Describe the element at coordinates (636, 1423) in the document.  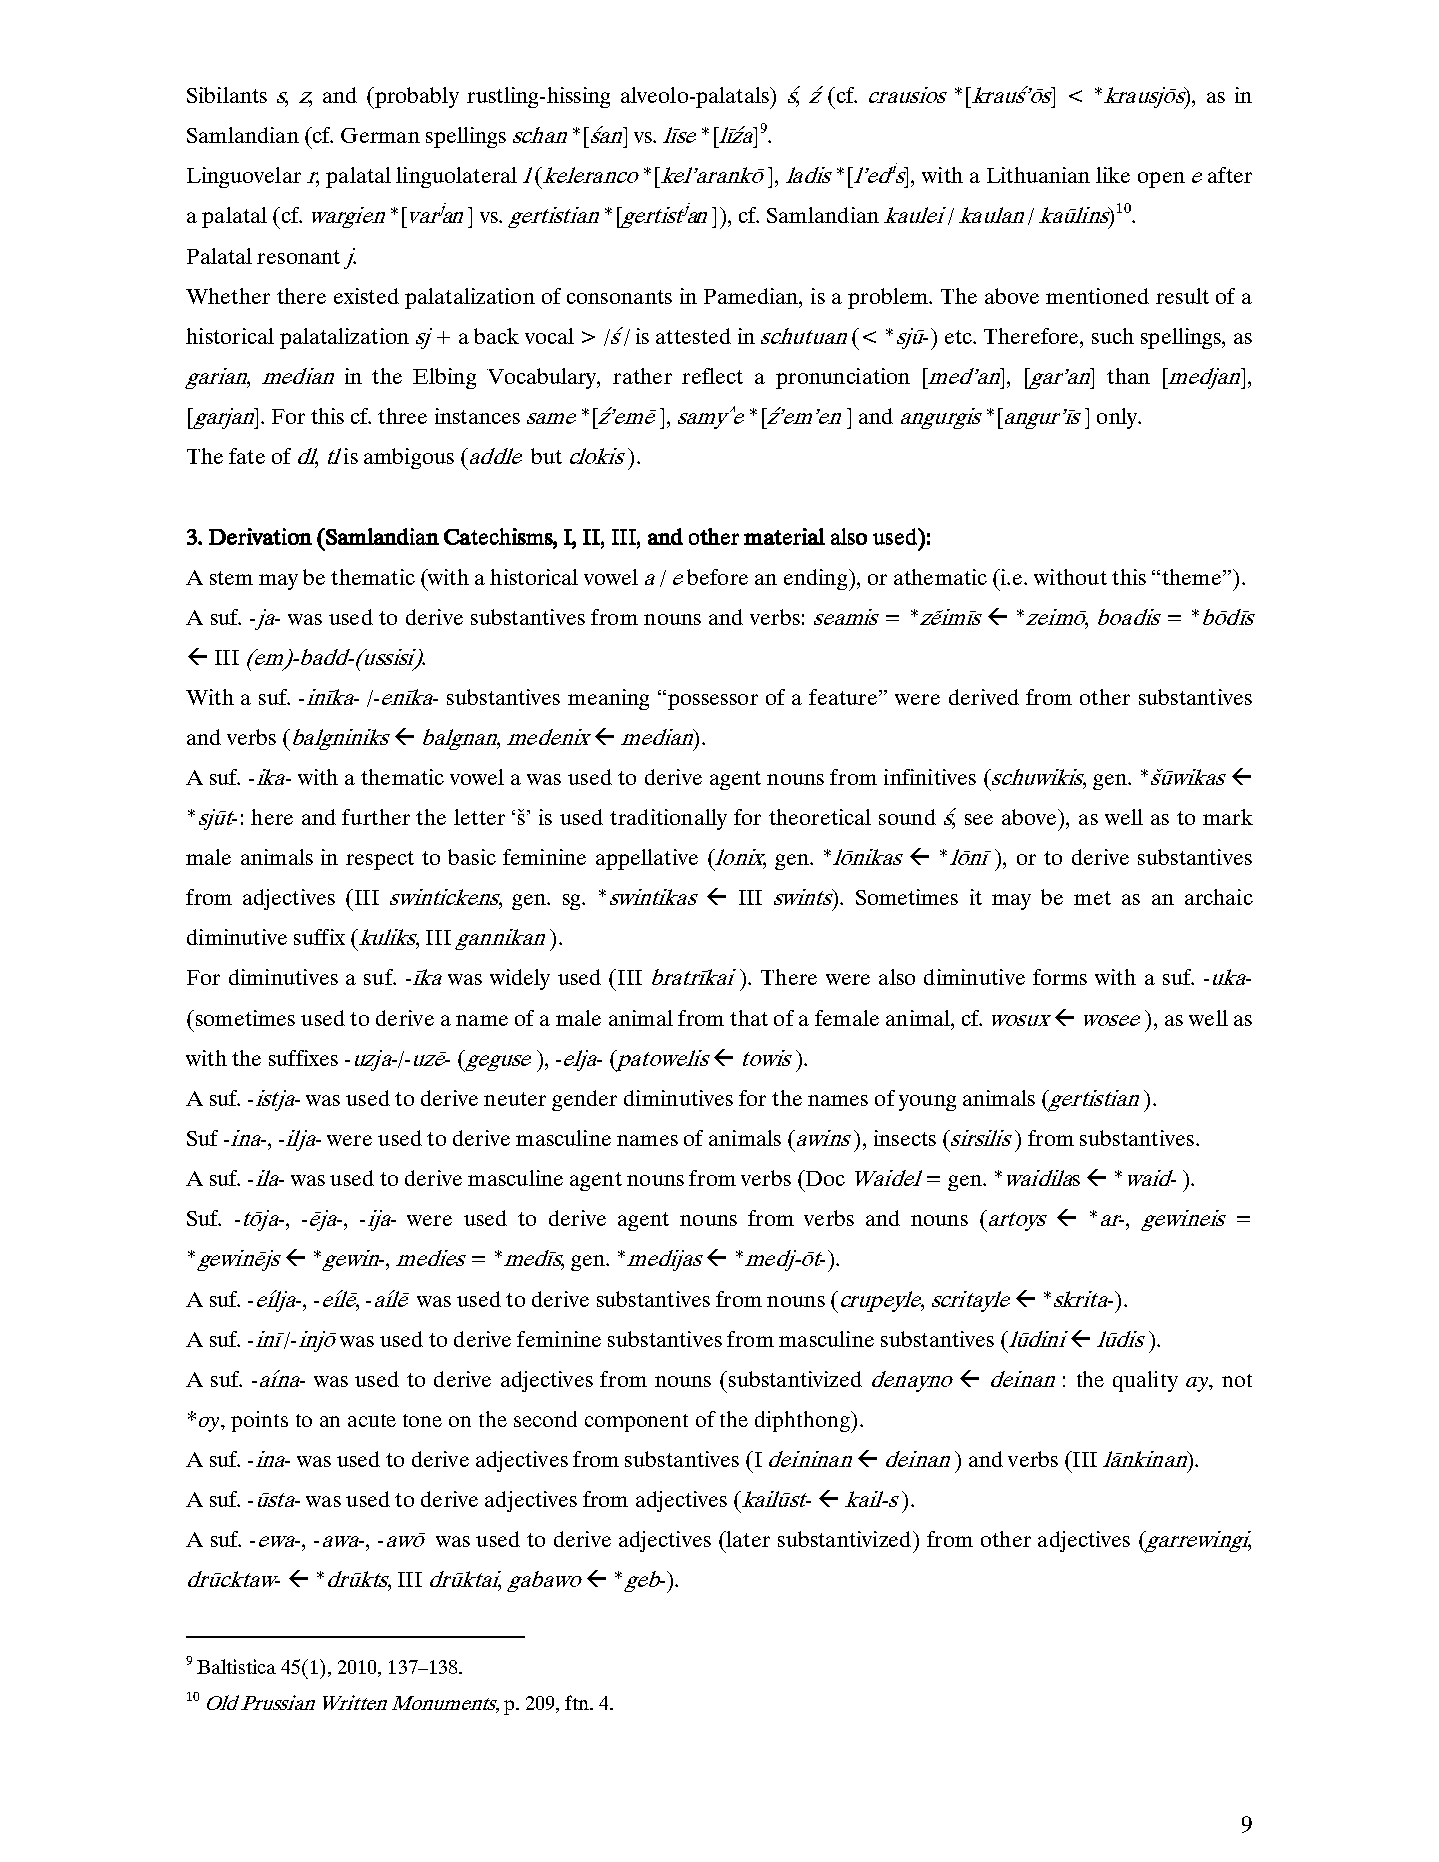
I see `component` at that location.
